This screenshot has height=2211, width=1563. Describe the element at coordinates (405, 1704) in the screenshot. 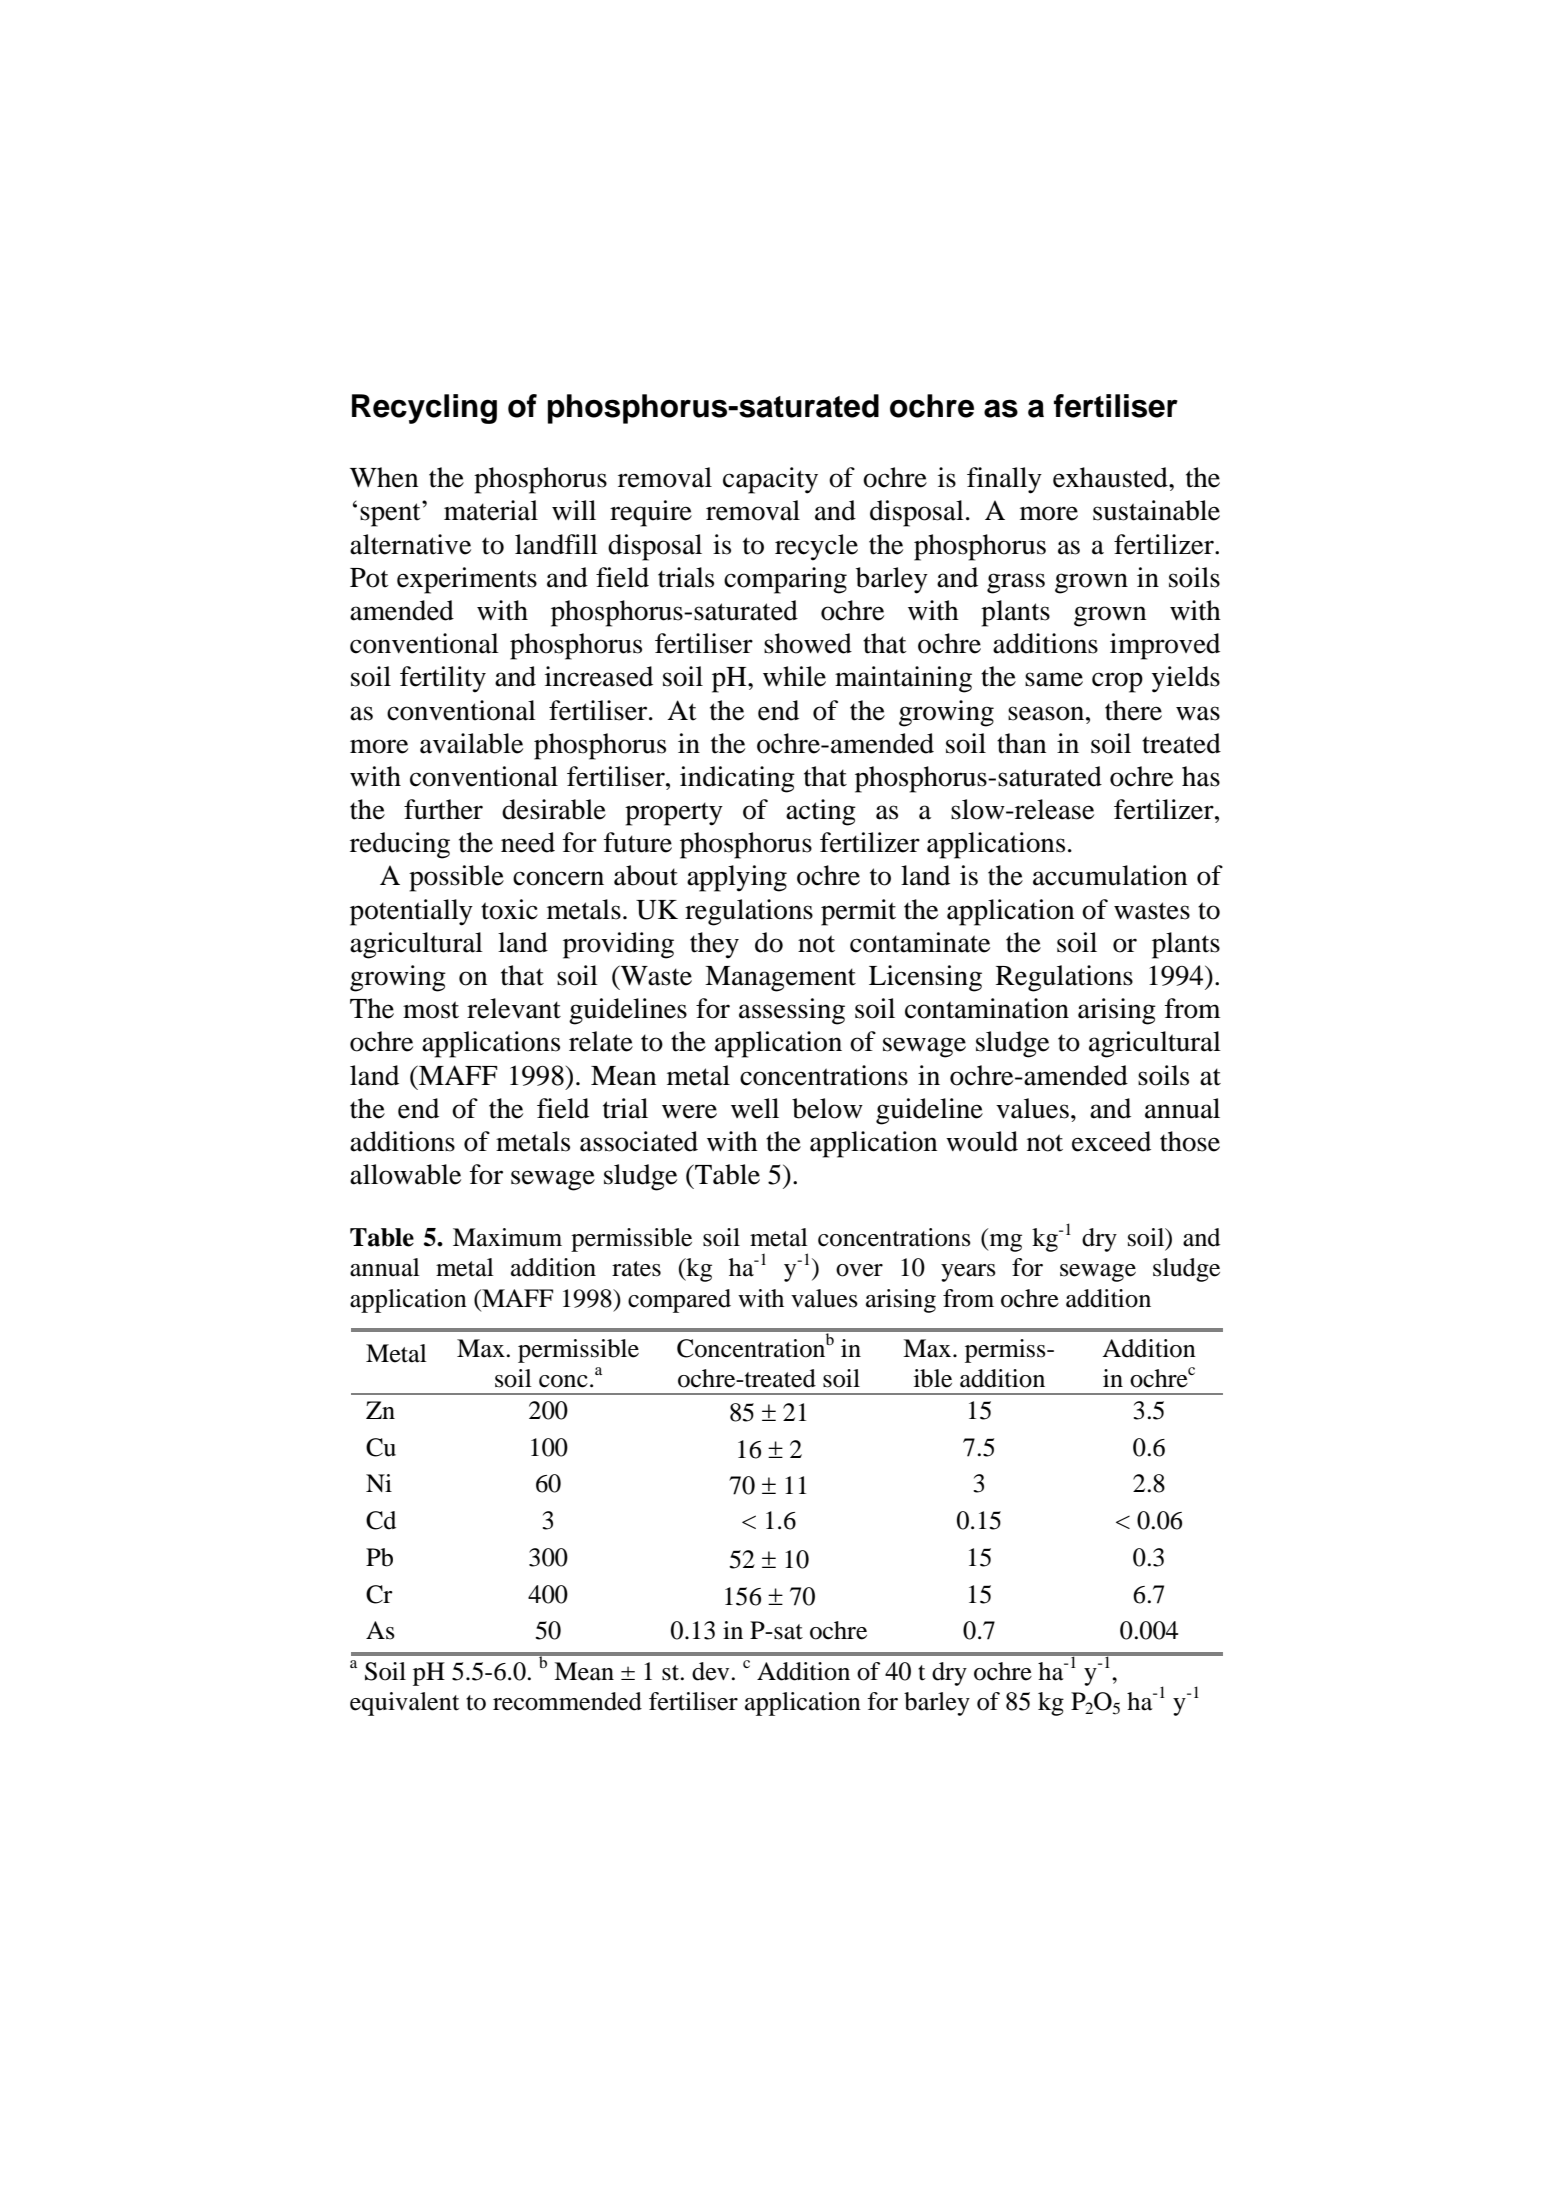

I see `equivalent` at that location.
